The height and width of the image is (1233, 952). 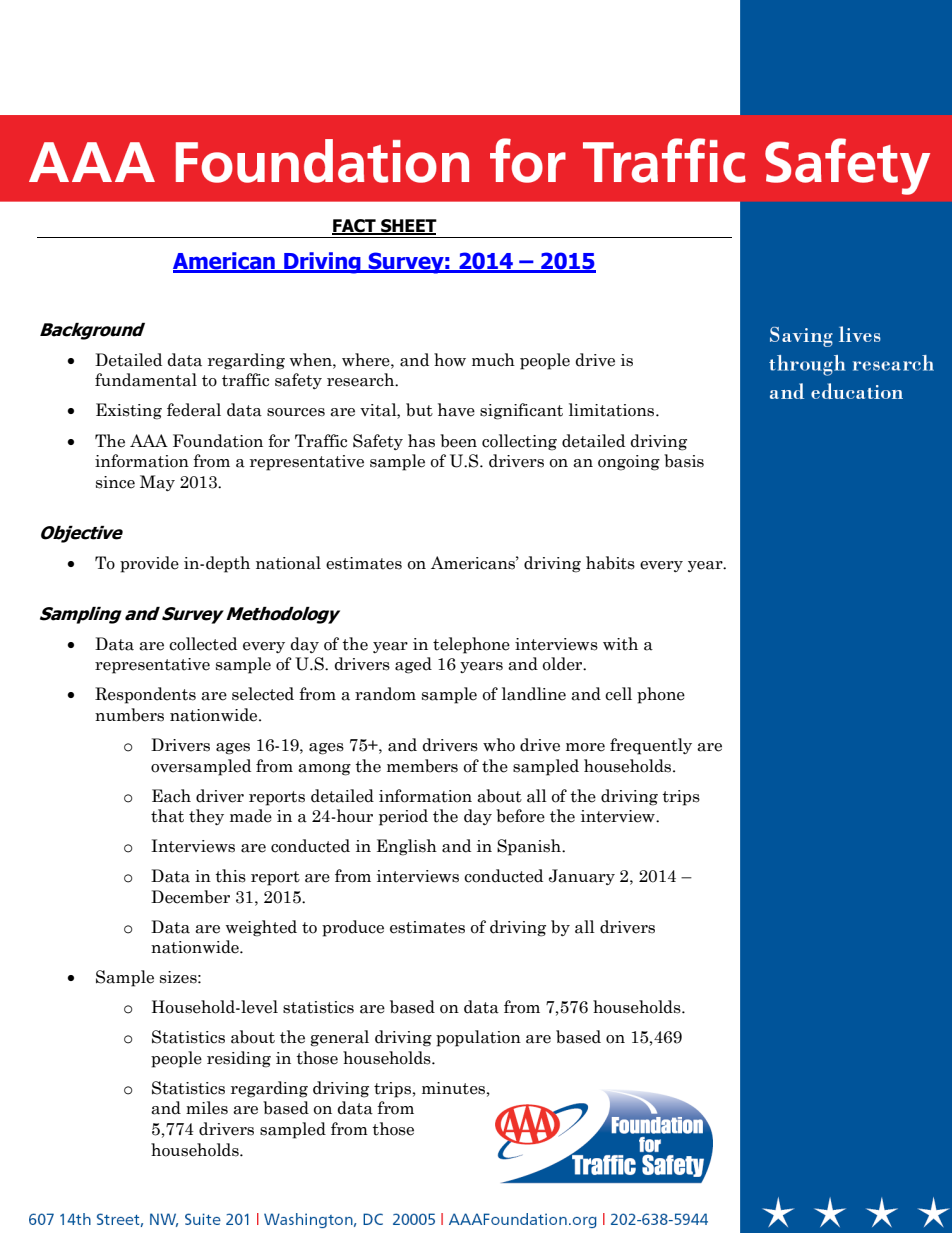 I want to click on fundamental, so click(x=146, y=380).
